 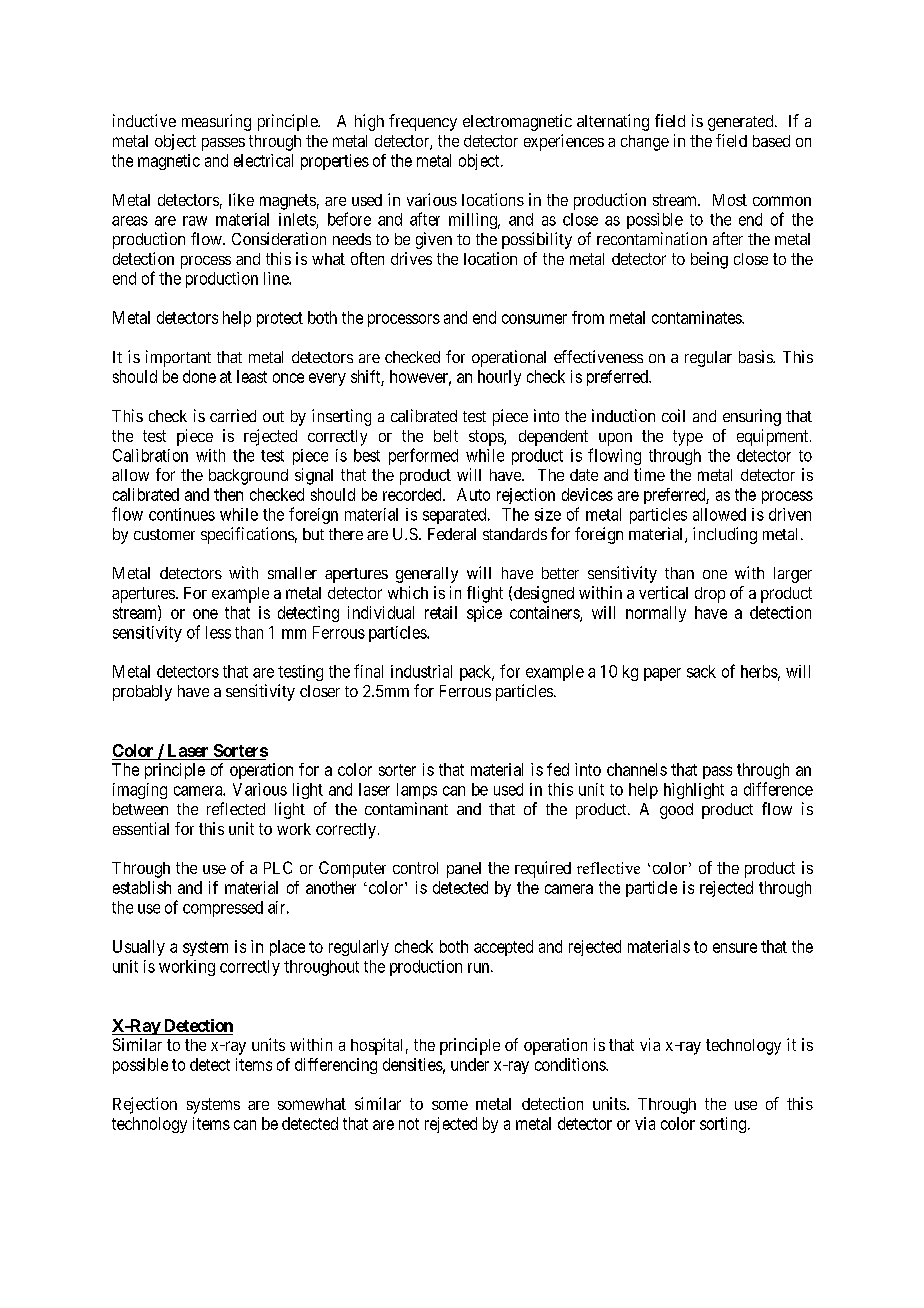 What do you see at coordinates (710, 595) in the screenshot?
I see `drop` at bounding box center [710, 595].
